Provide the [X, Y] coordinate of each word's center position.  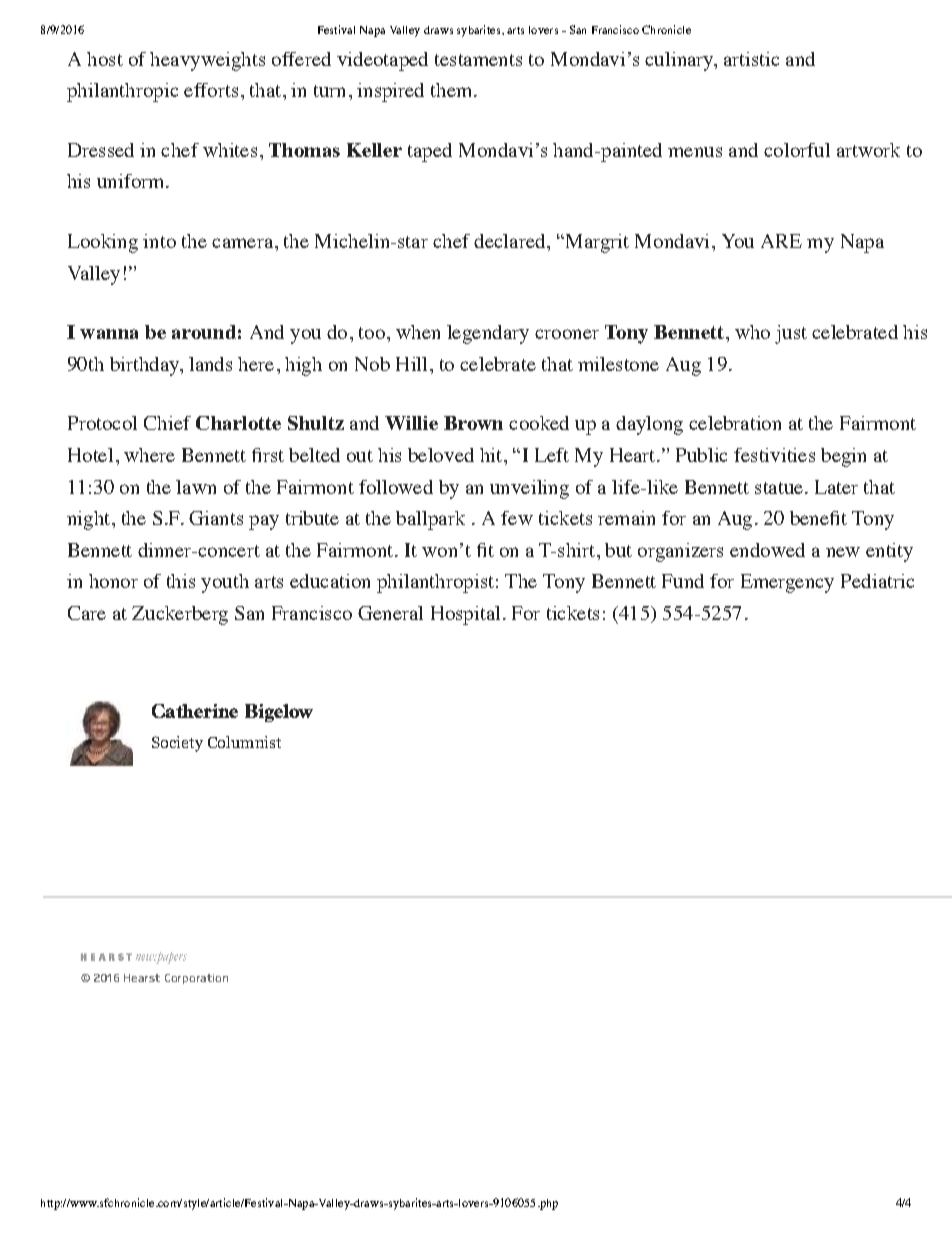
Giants [216, 518]
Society [177, 744]
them [453, 90]
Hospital [465, 615]
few [517, 518]
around [204, 332]
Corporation [196, 979]
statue [779, 488]
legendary [488, 334]
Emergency [787, 583]
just [791, 334]
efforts [211, 90]
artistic [751, 59]
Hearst [142, 978]
